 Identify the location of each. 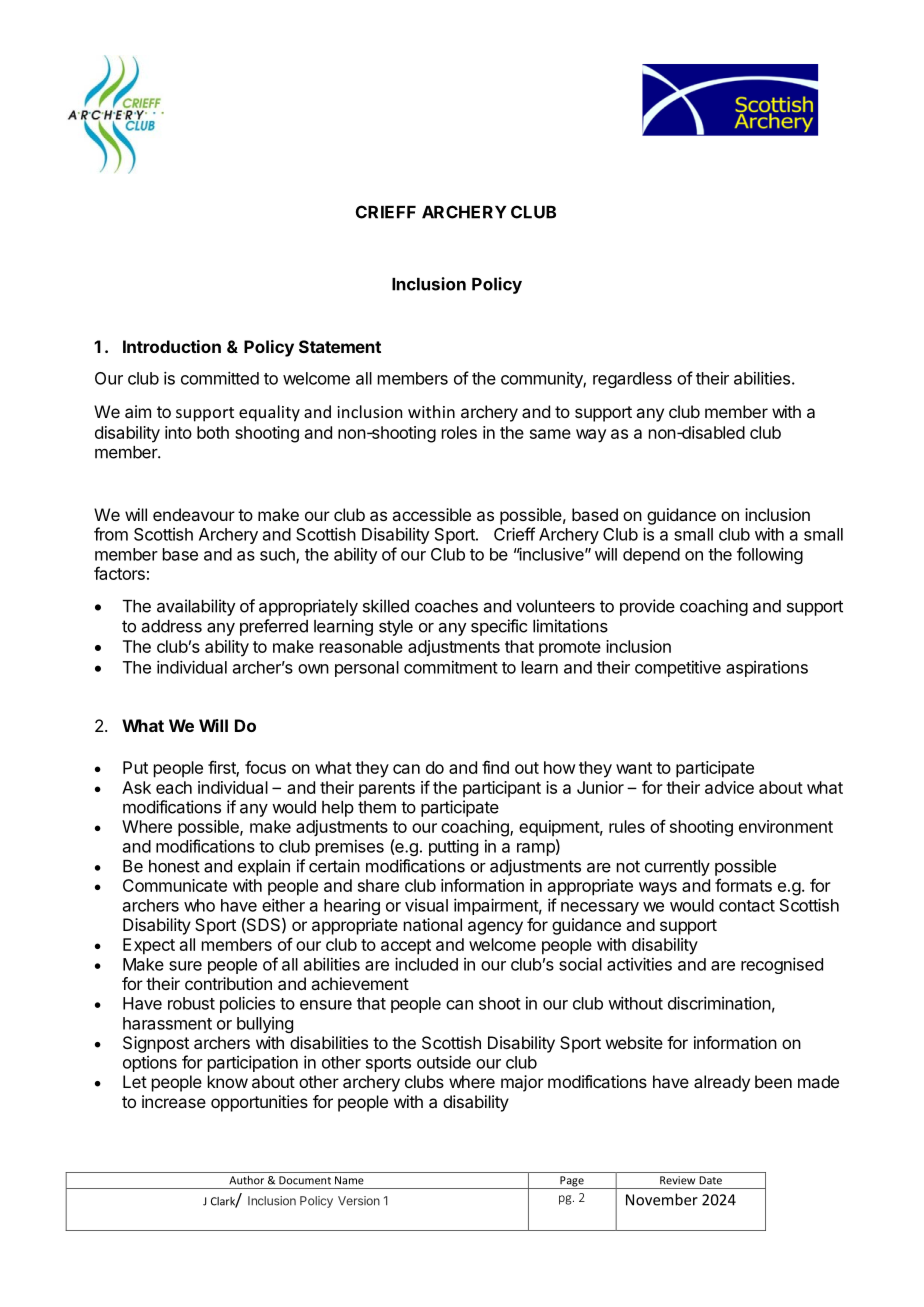
(174, 787).
